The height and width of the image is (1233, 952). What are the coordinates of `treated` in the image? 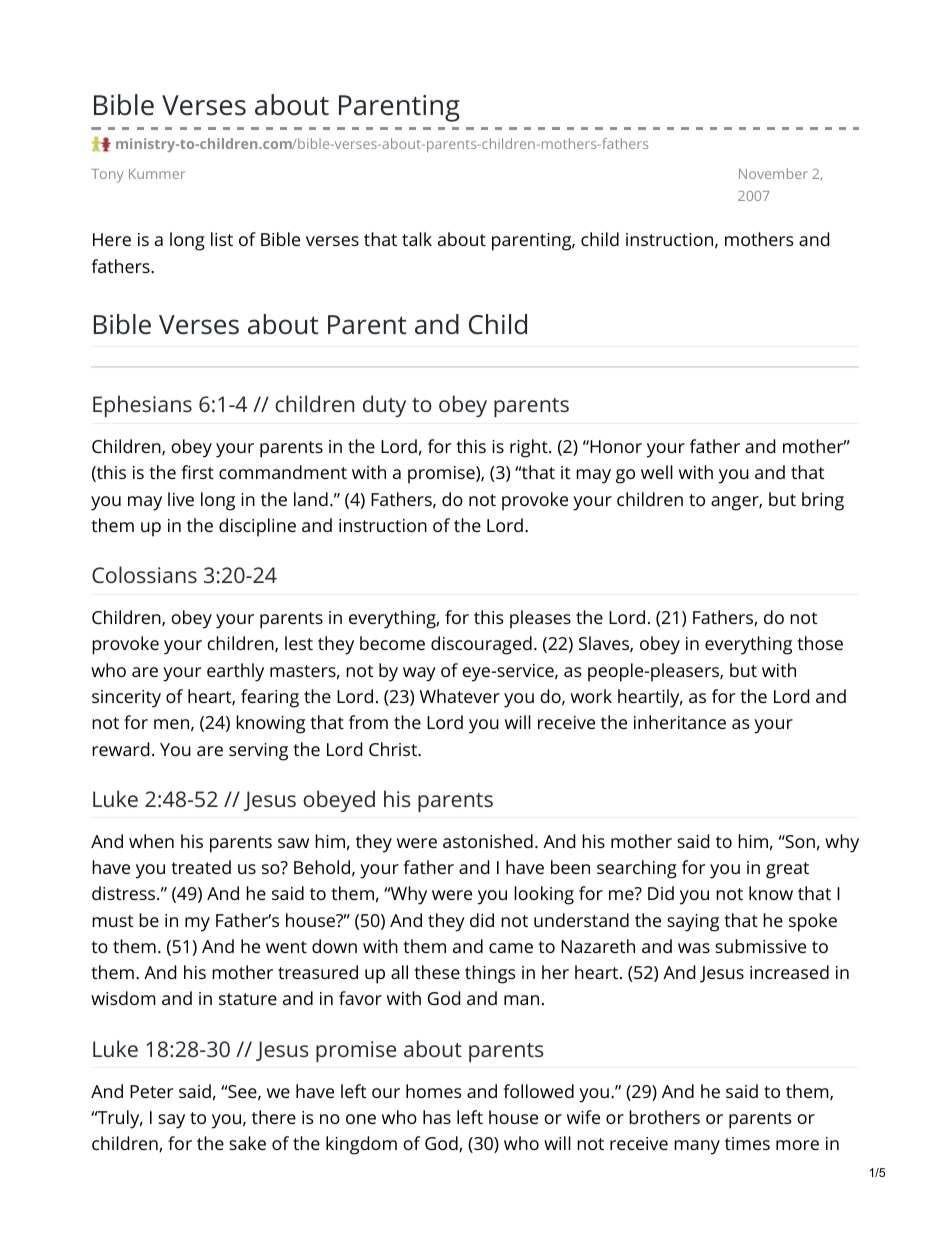 It's located at (201, 867).
